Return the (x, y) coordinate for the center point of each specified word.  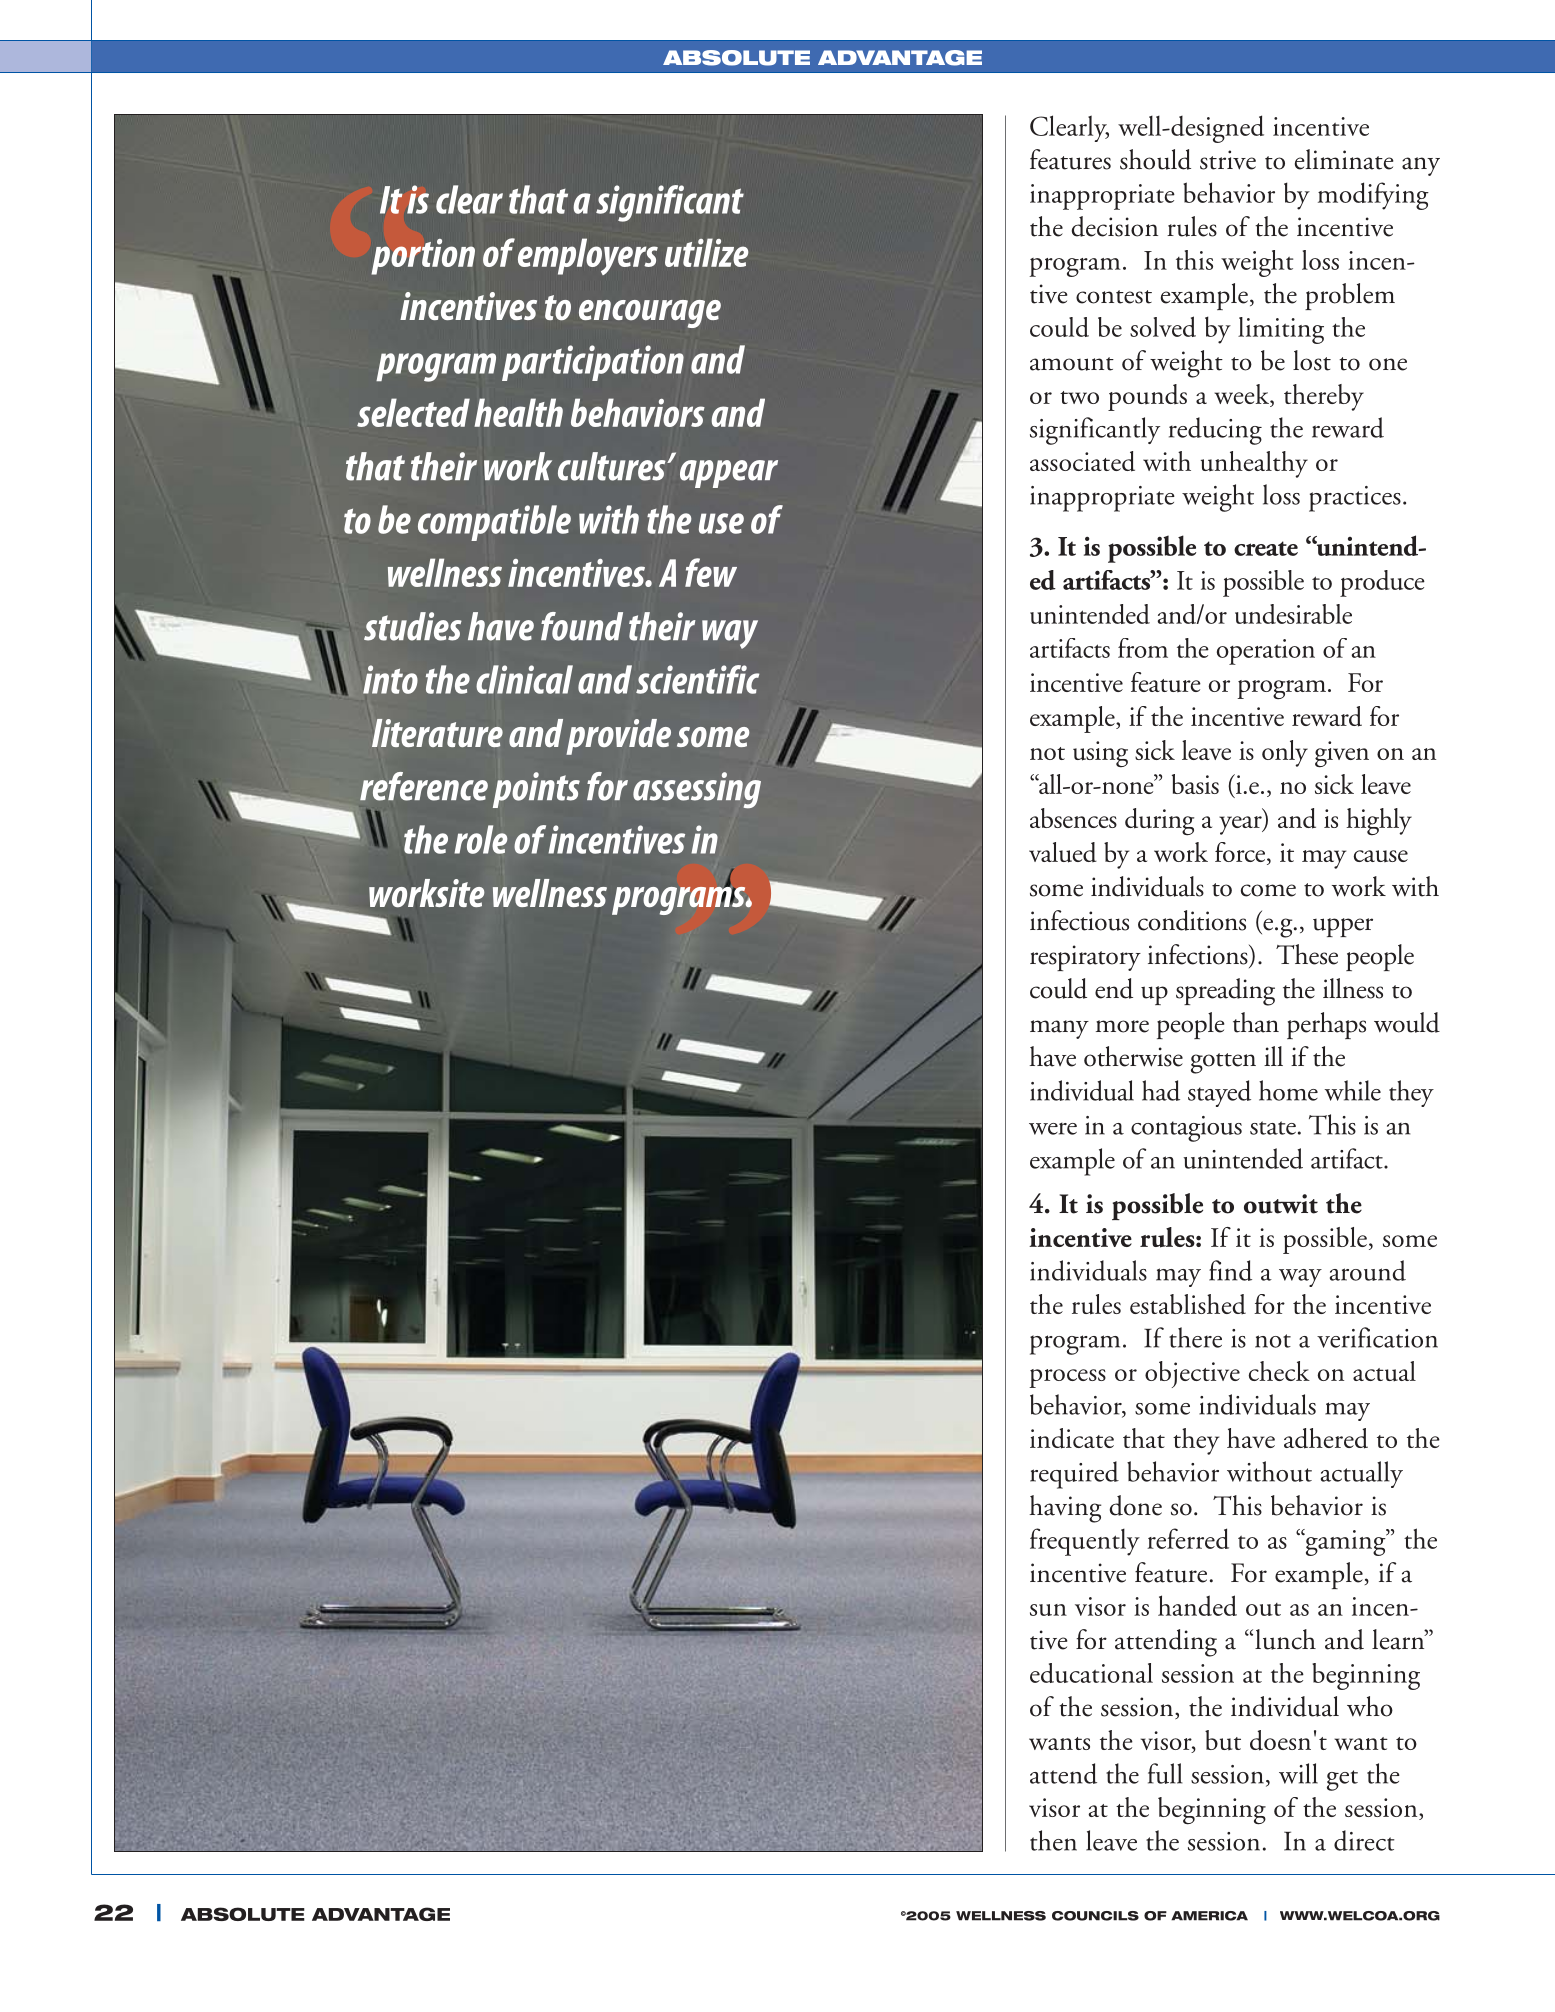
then (1053, 1840)
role (481, 839)
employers (588, 256)
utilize (707, 252)
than (1256, 1022)
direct (1364, 1840)
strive (1228, 160)
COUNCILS (1095, 1916)
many (1059, 1029)
